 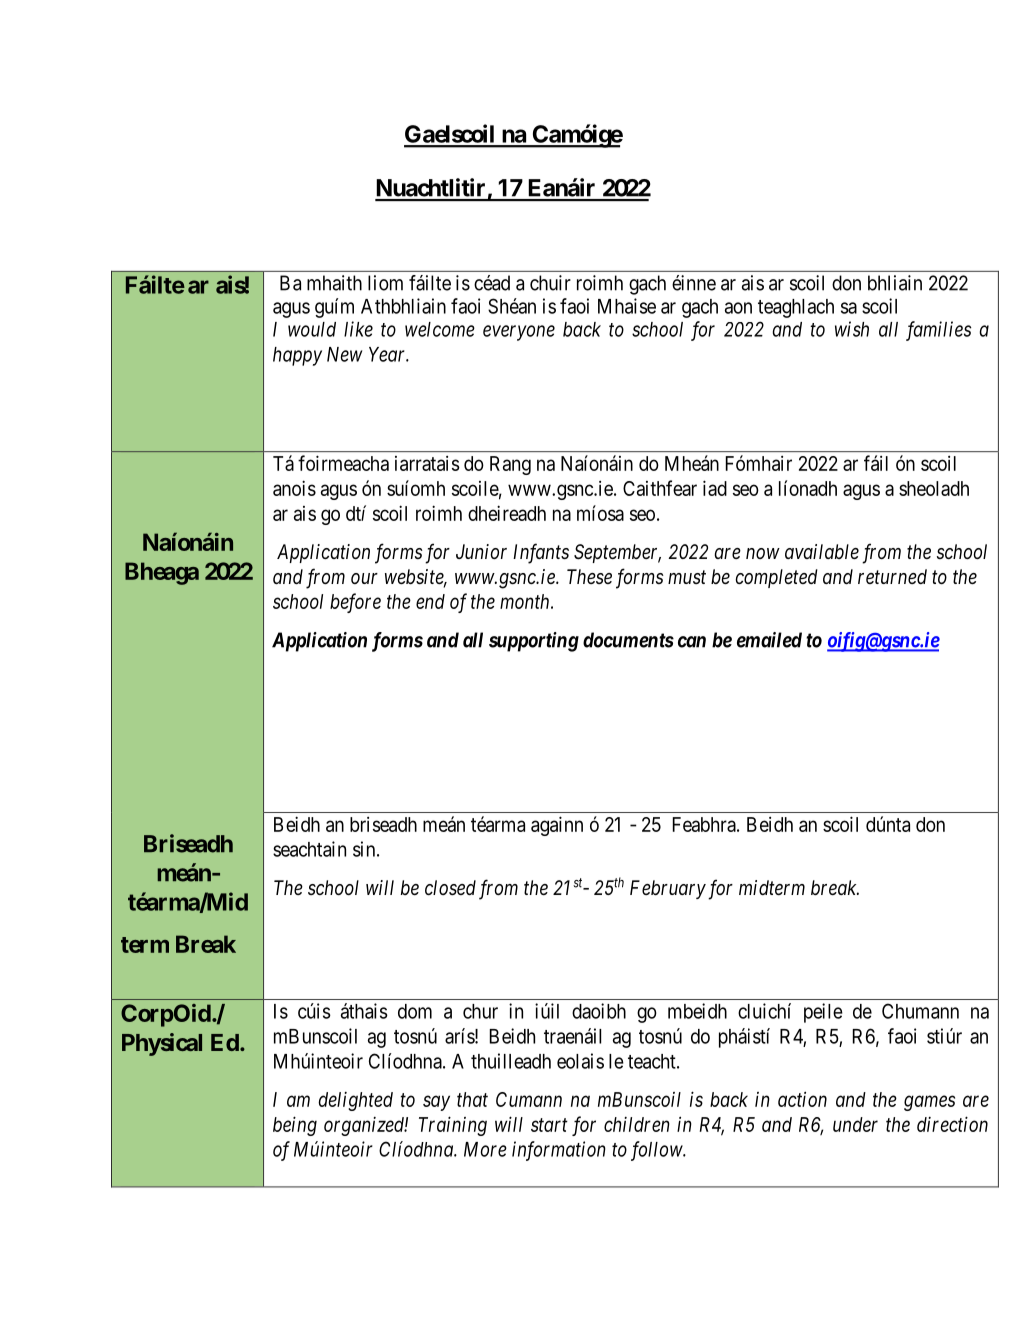 What do you see at coordinates (534, 642) in the page?
I see `supporting` at bounding box center [534, 642].
